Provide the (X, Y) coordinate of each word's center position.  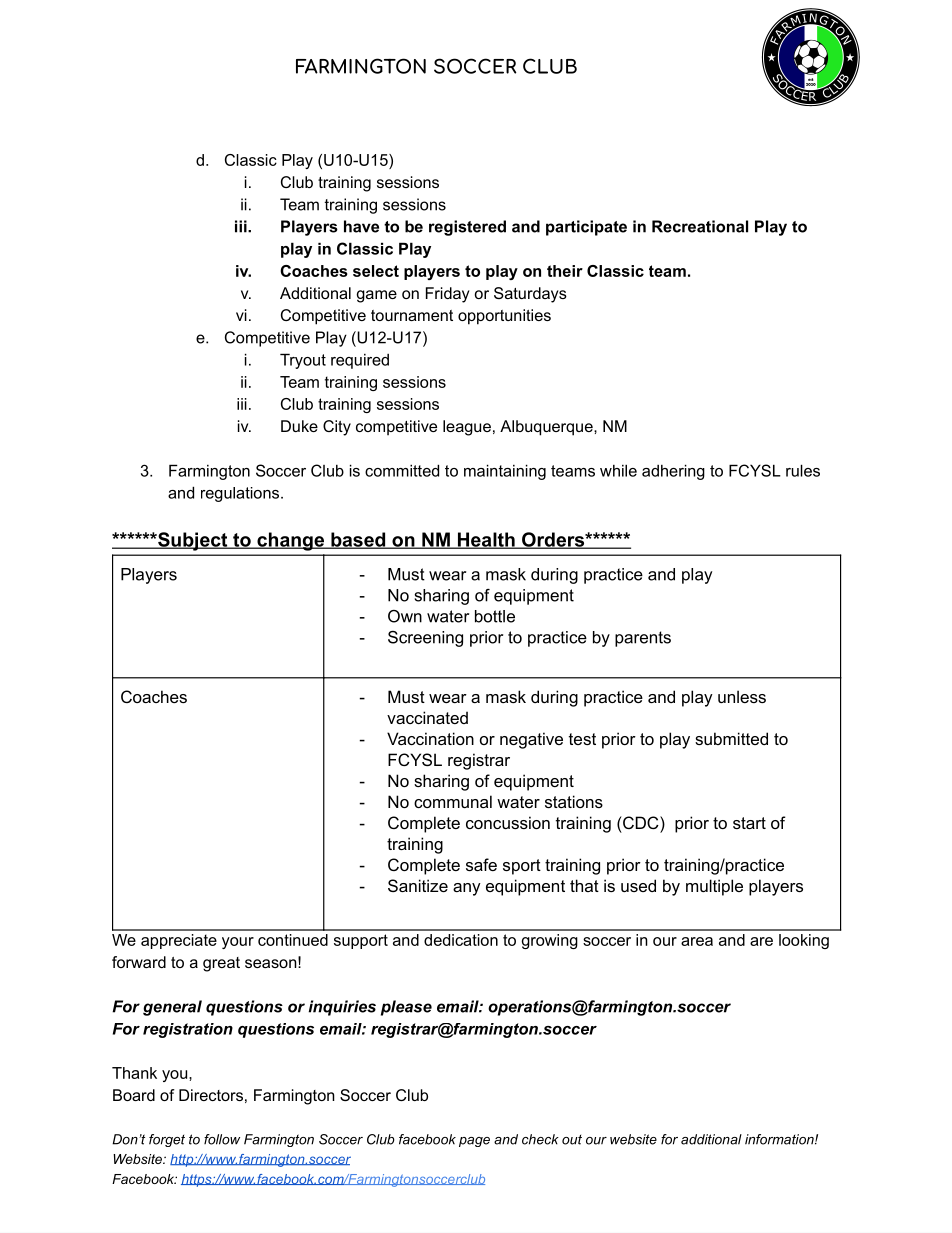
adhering (673, 472)
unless (742, 696)
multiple (714, 887)
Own (405, 616)
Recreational (700, 226)
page (474, 1142)
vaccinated (427, 717)
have (361, 226)
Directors (211, 1095)
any (467, 889)
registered (467, 228)
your (238, 943)
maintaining (505, 472)
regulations (240, 494)
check (540, 1139)
